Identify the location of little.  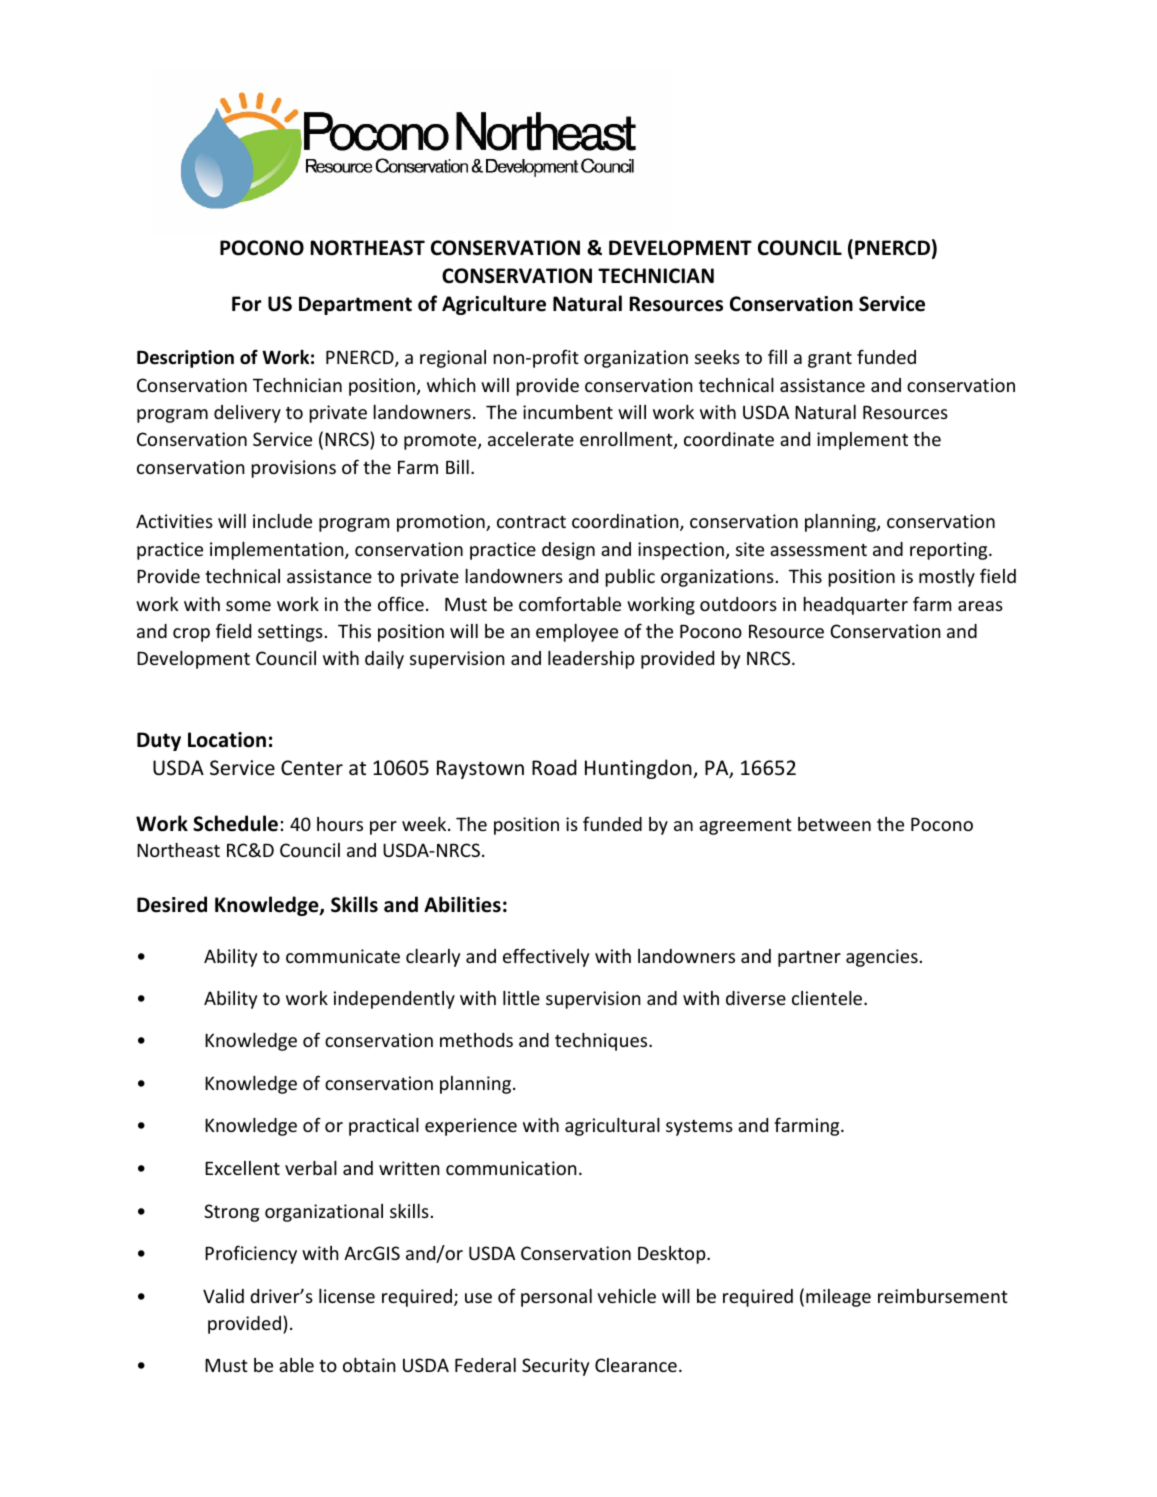
(521, 998).
